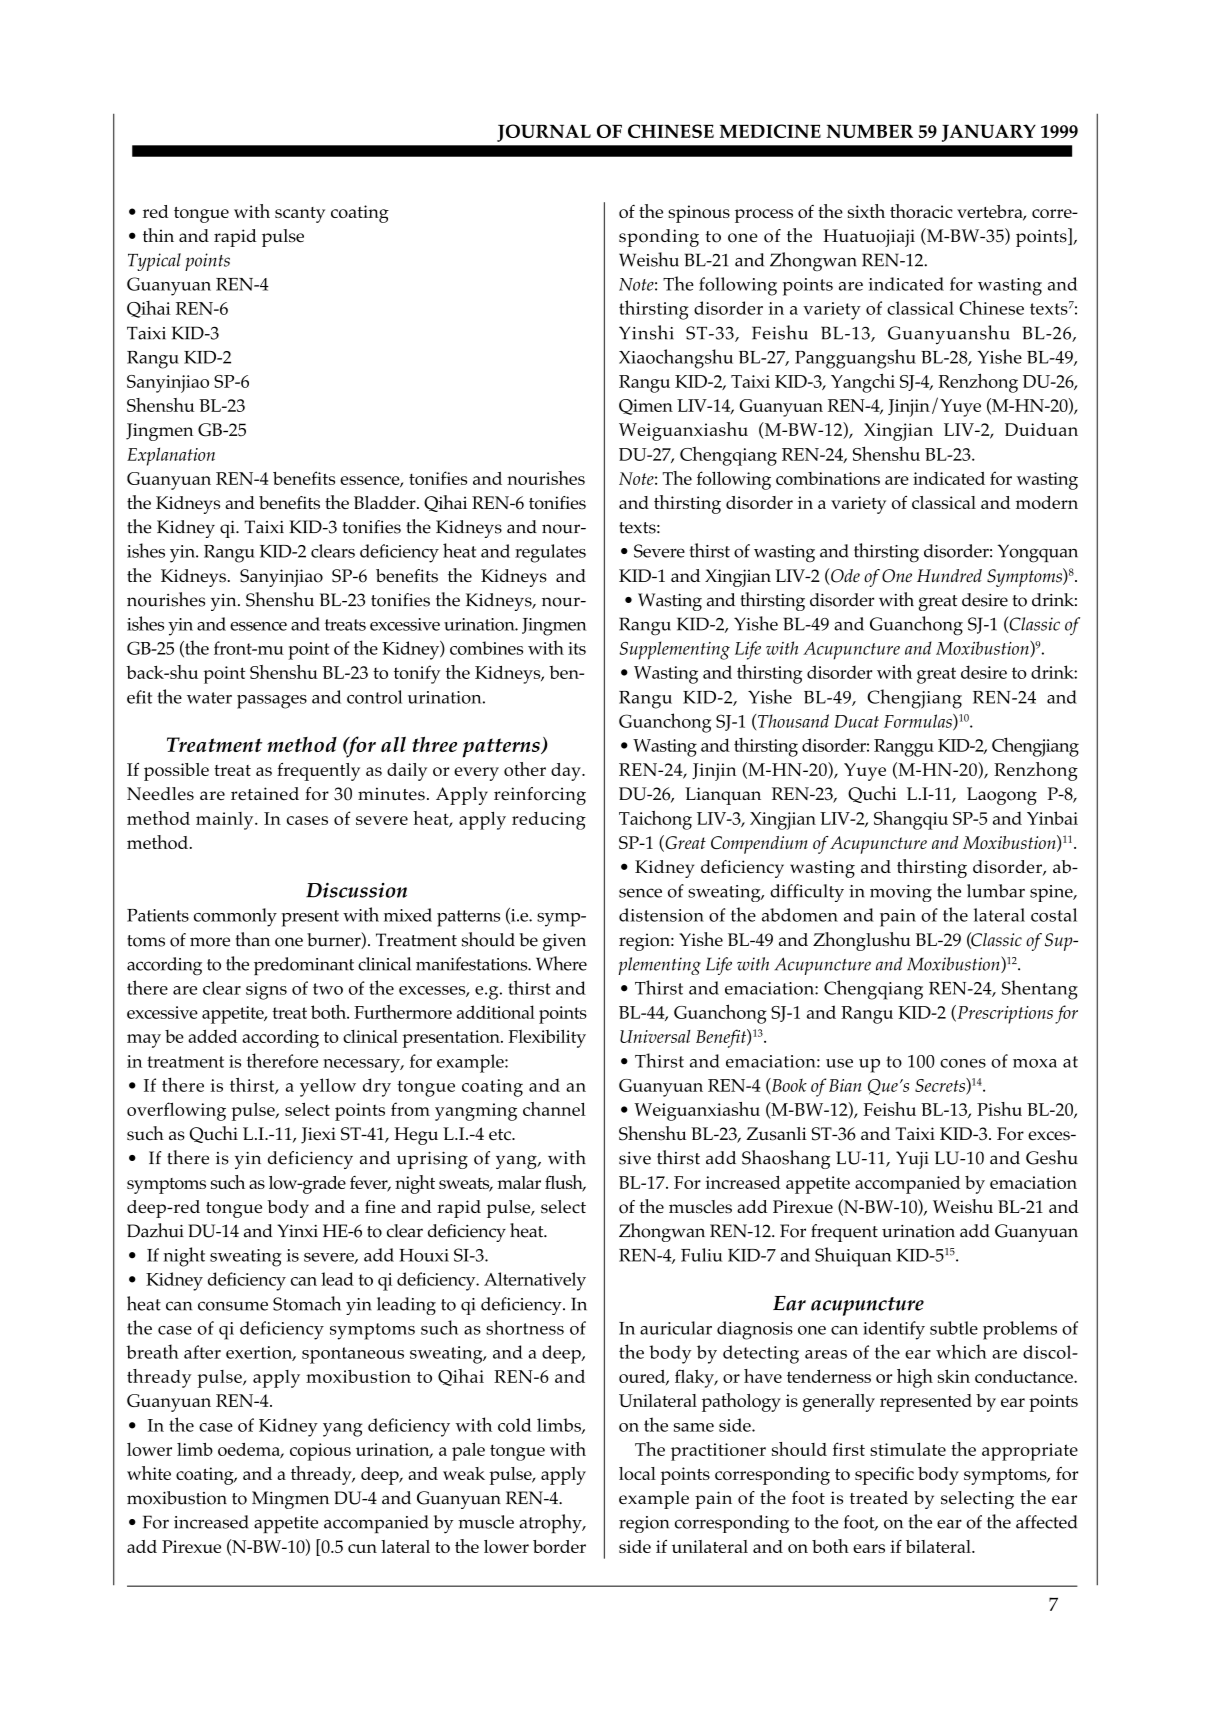 This document has height=1717, width=1213. I want to click on thoracic, so click(921, 211).
